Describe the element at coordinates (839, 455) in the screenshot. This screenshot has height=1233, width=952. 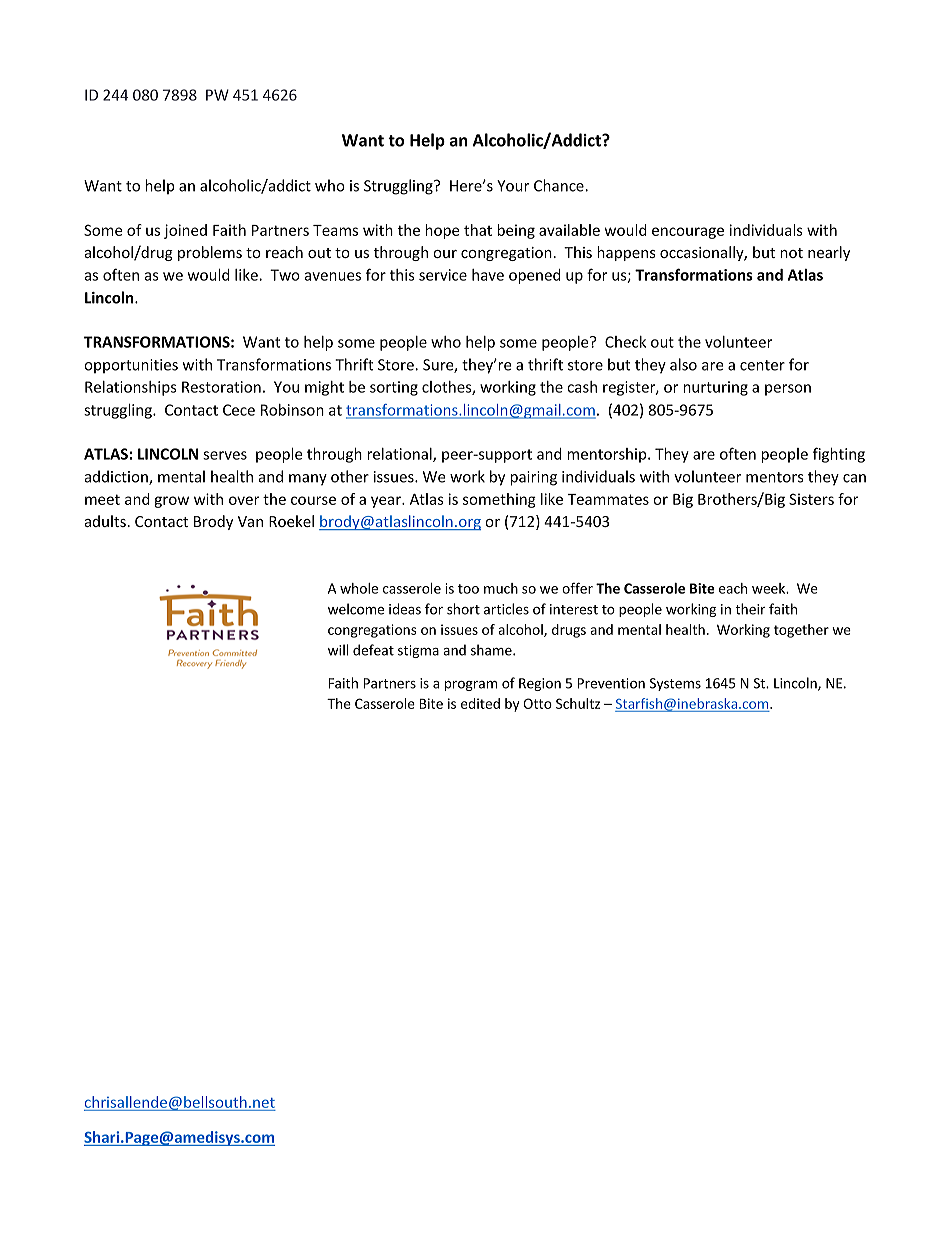
I see `fighting` at that location.
